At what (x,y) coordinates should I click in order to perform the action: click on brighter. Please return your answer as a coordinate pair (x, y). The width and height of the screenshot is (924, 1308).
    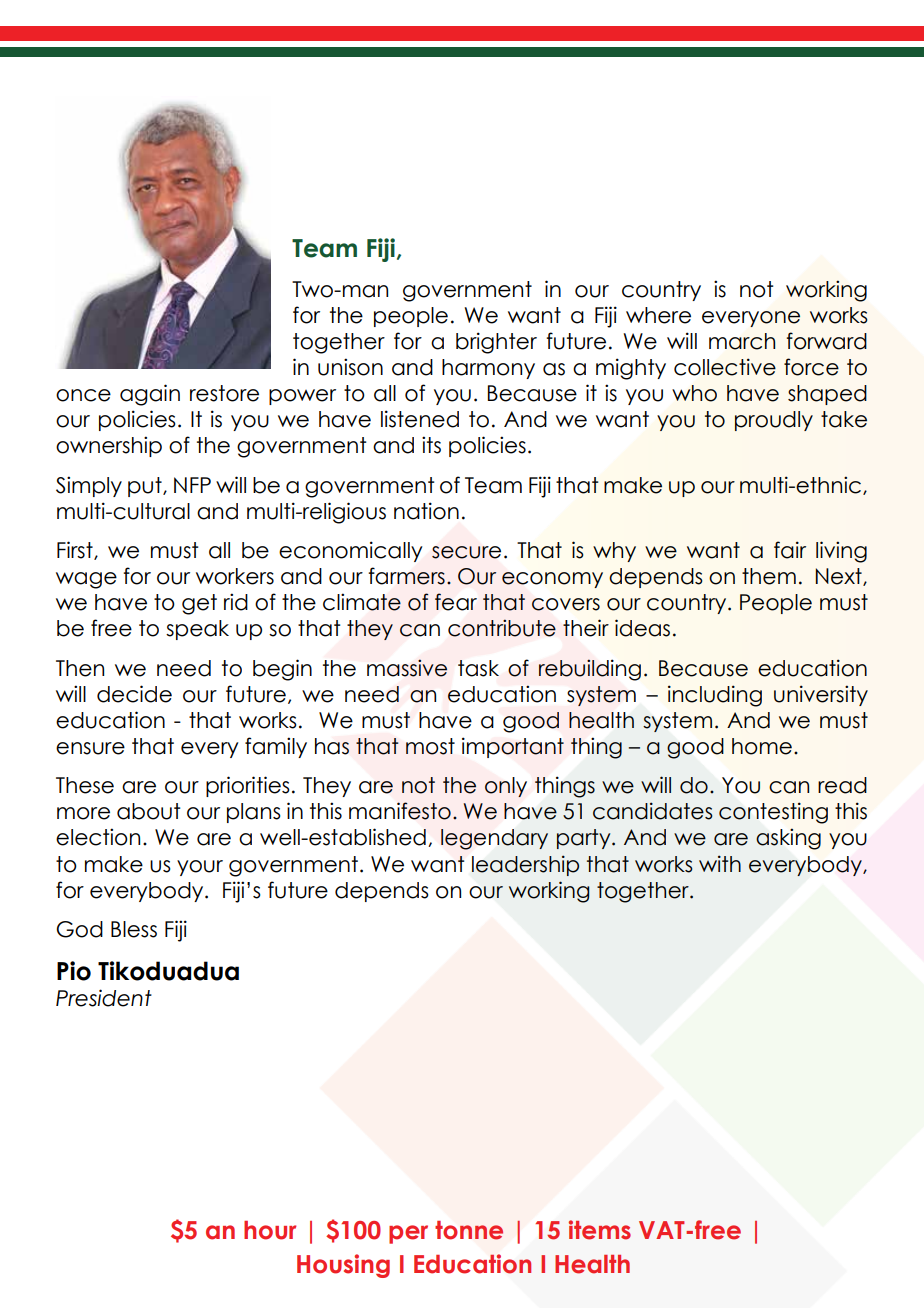
    Looking at the image, I should click on (496, 343).
